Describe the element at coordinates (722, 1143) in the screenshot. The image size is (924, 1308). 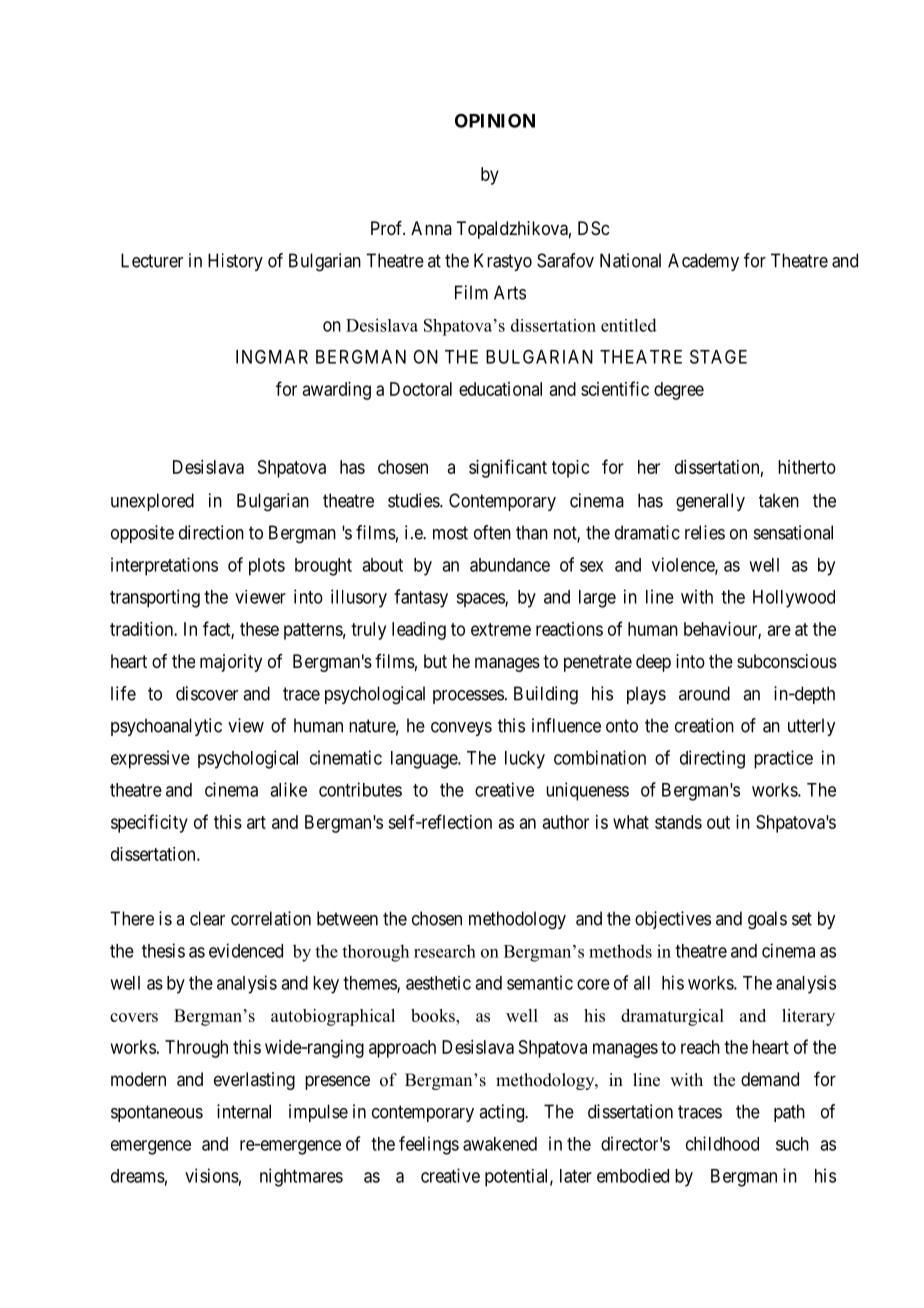
I see `childhood` at that location.
